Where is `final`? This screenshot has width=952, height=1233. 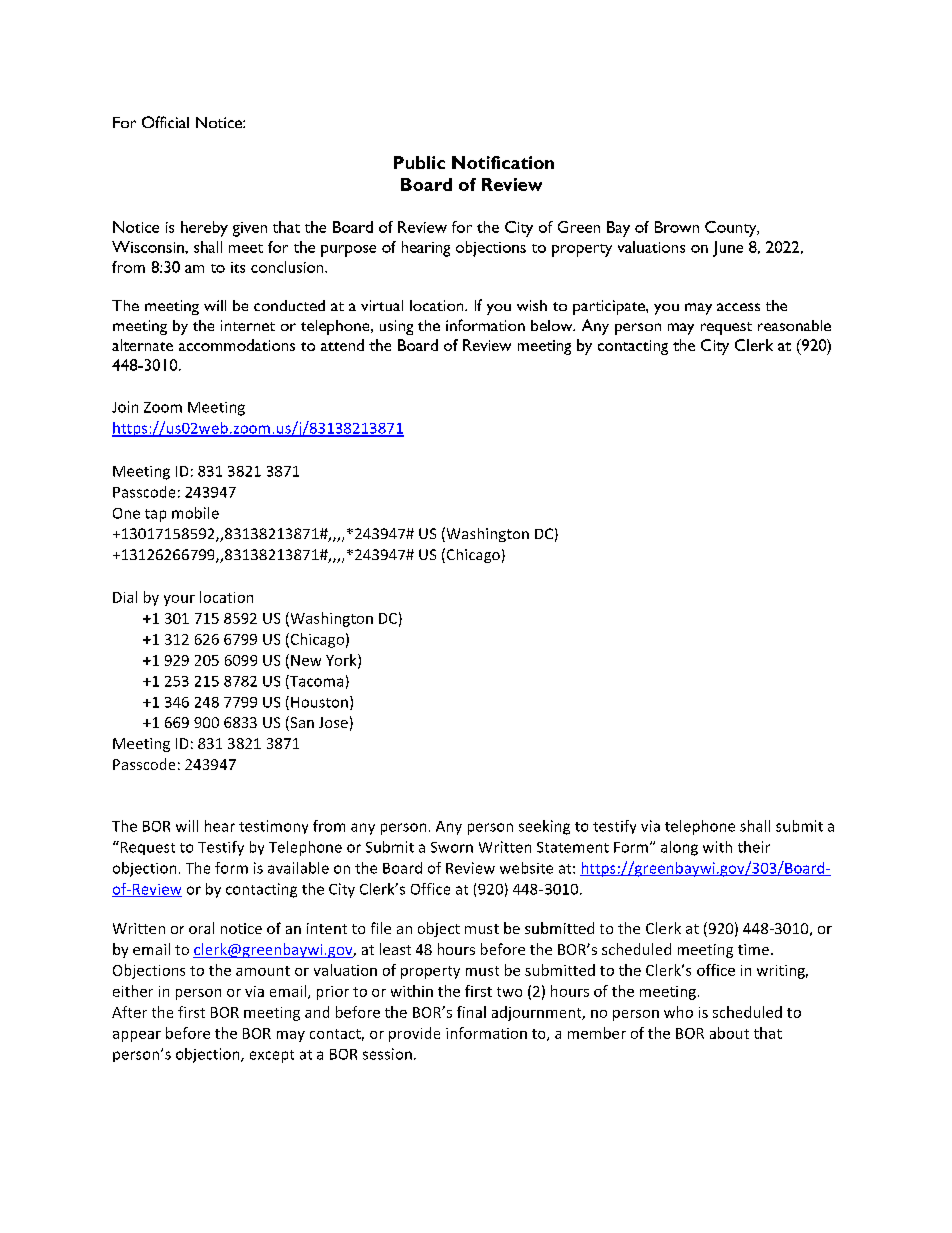 final is located at coordinates (471, 1012).
